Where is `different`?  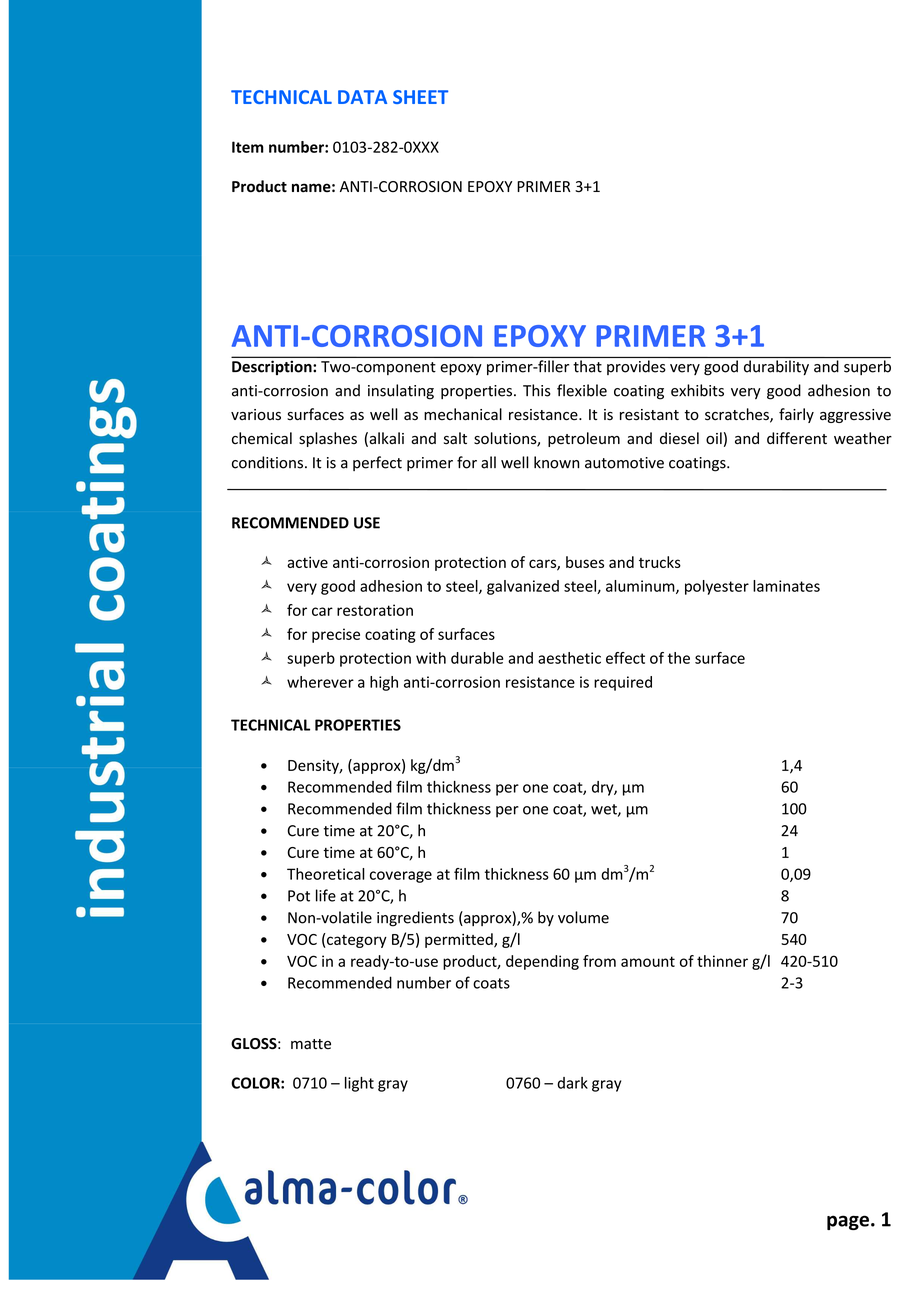 different is located at coordinates (797, 438).
